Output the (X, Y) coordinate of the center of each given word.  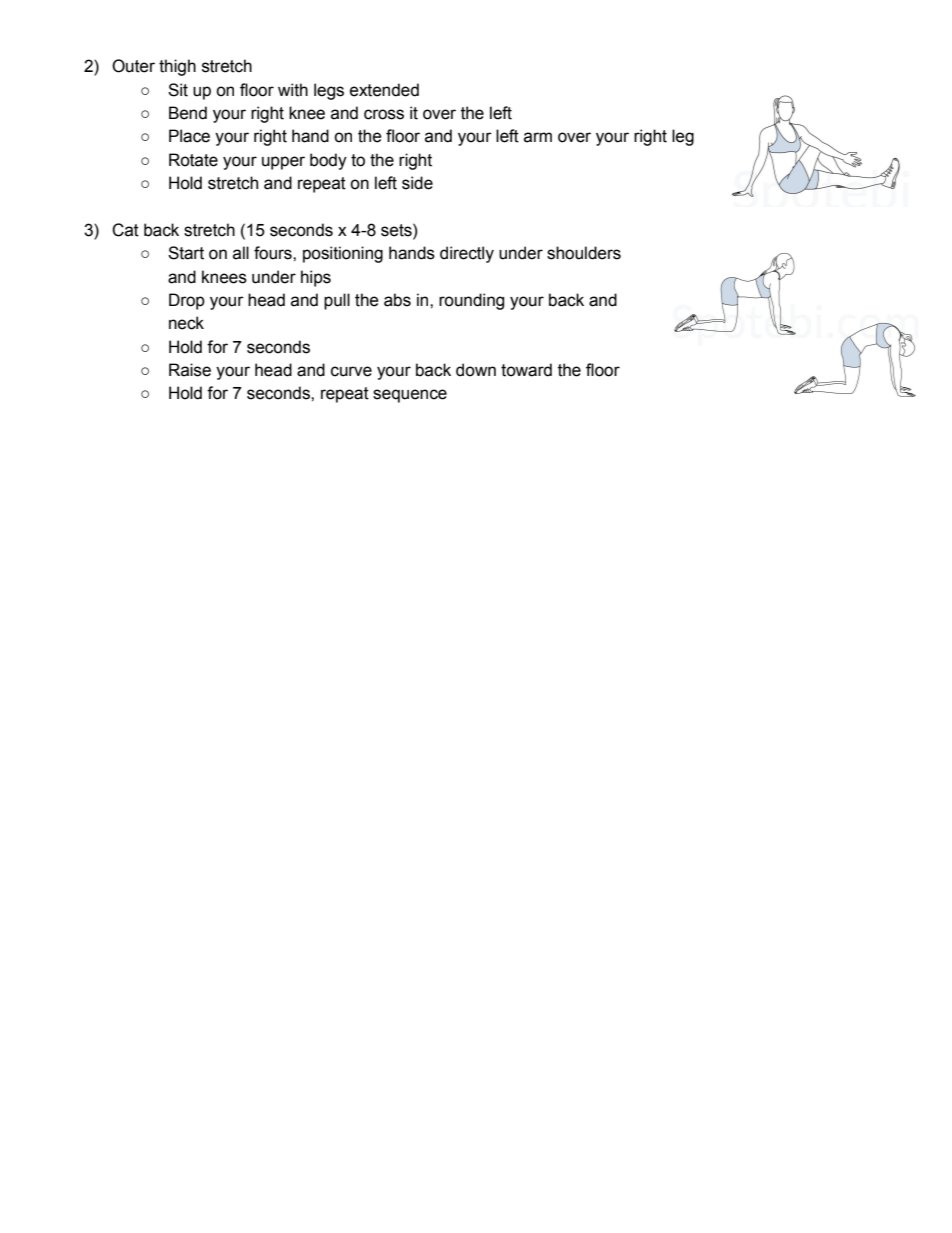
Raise (190, 370)
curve (351, 371)
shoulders (584, 253)
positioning (343, 254)
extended (384, 90)
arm (538, 137)
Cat (125, 230)
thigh (177, 67)
